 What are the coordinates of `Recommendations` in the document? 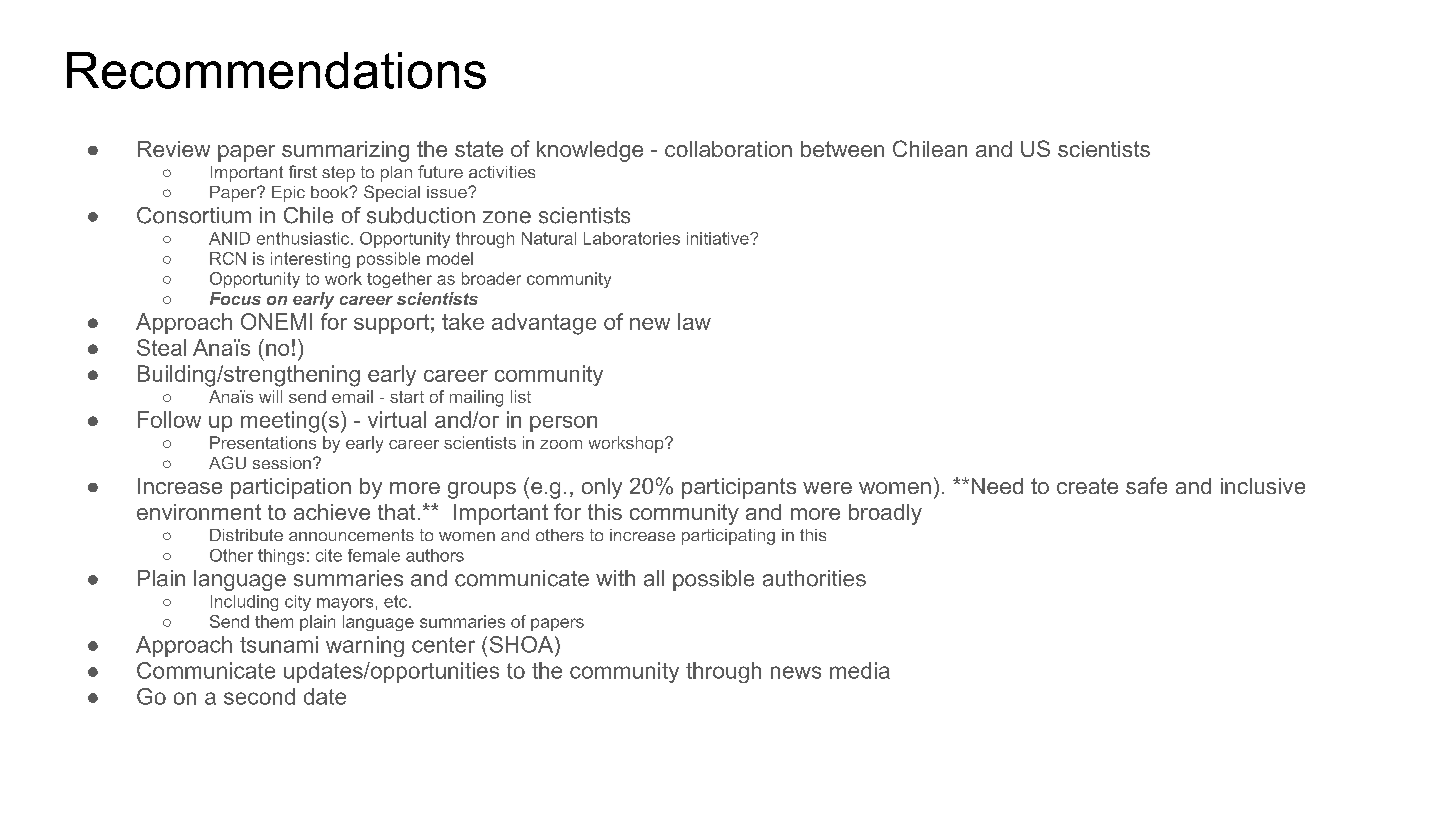 It's located at (276, 70).
